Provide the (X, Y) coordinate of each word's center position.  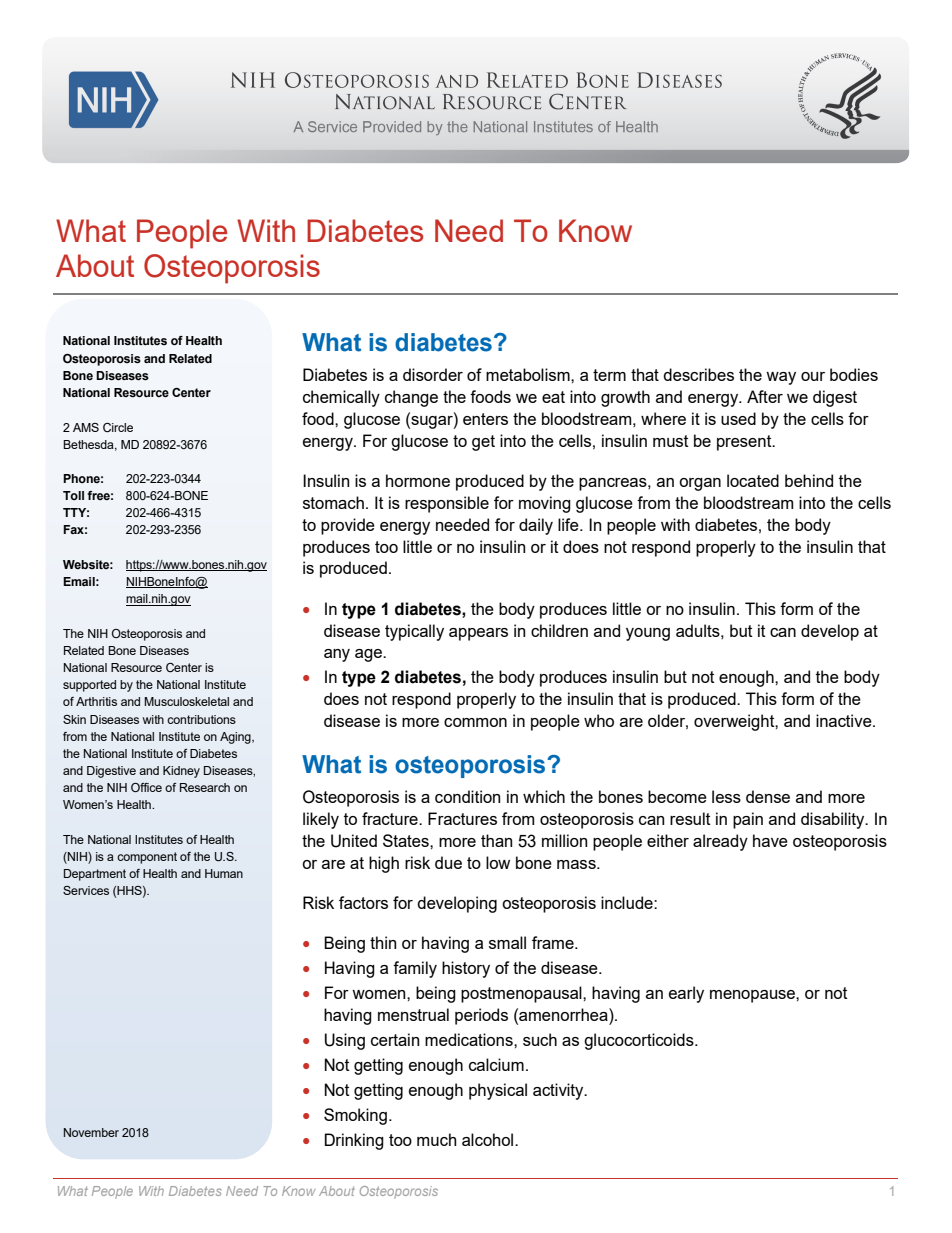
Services (86, 890)
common (475, 722)
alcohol (489, 1139)
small (507, 942)
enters (485, 419)
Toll (73, 495)
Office (146, 787)
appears (478, 634)
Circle (118, 428)
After (765, 396)
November (91, 1132)
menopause (753, 996)
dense (768, 796)
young (648, 634)
